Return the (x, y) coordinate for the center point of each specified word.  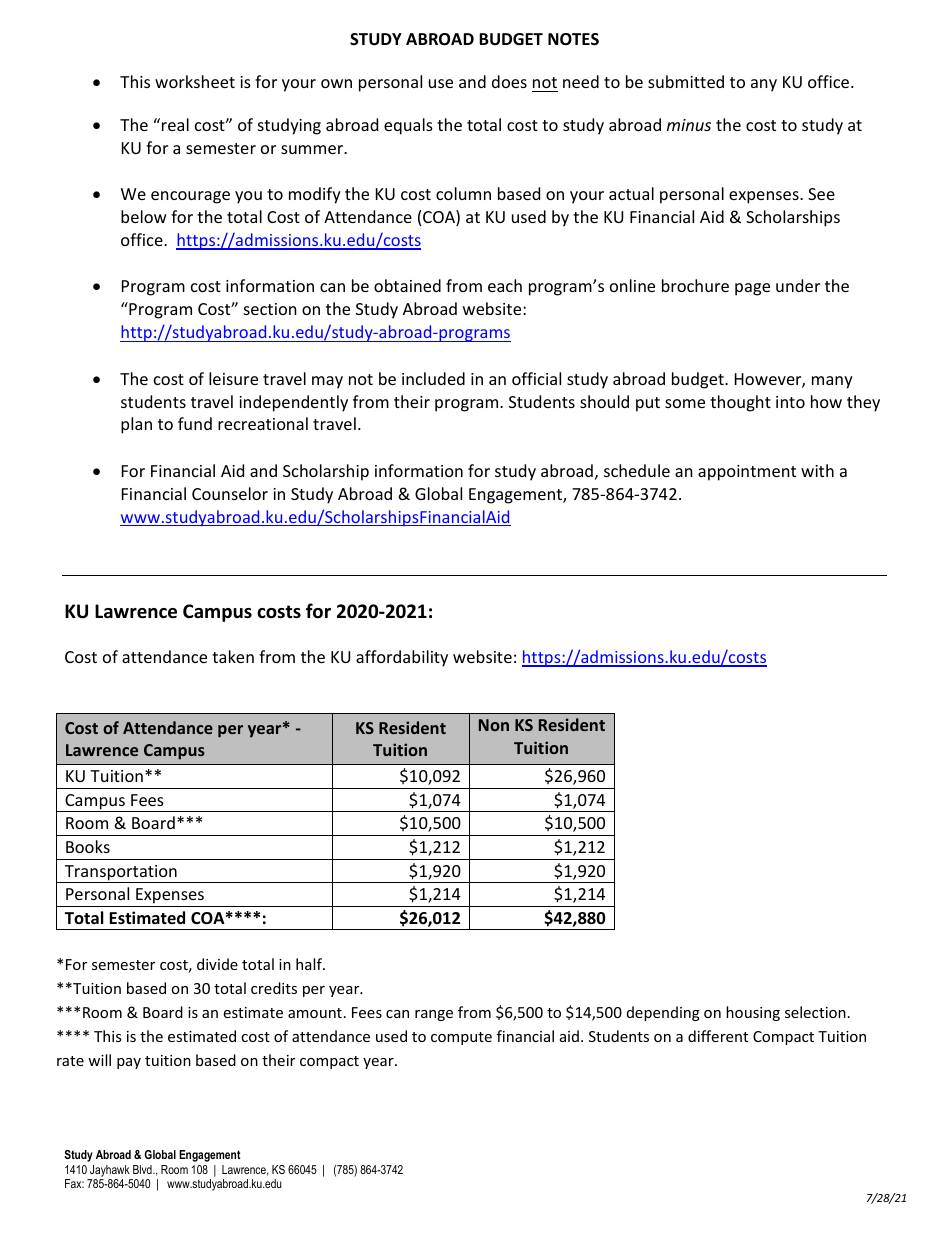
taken (233, 656)
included (433, 378)
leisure (233, 378)
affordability (402, 658)
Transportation (120, 874)
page (752, 289)
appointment (747, 473)
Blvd (143, 1169)
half (310, 964)
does (509, 81)
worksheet (195, 81)
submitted (686, 81)
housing (753, 1013)
